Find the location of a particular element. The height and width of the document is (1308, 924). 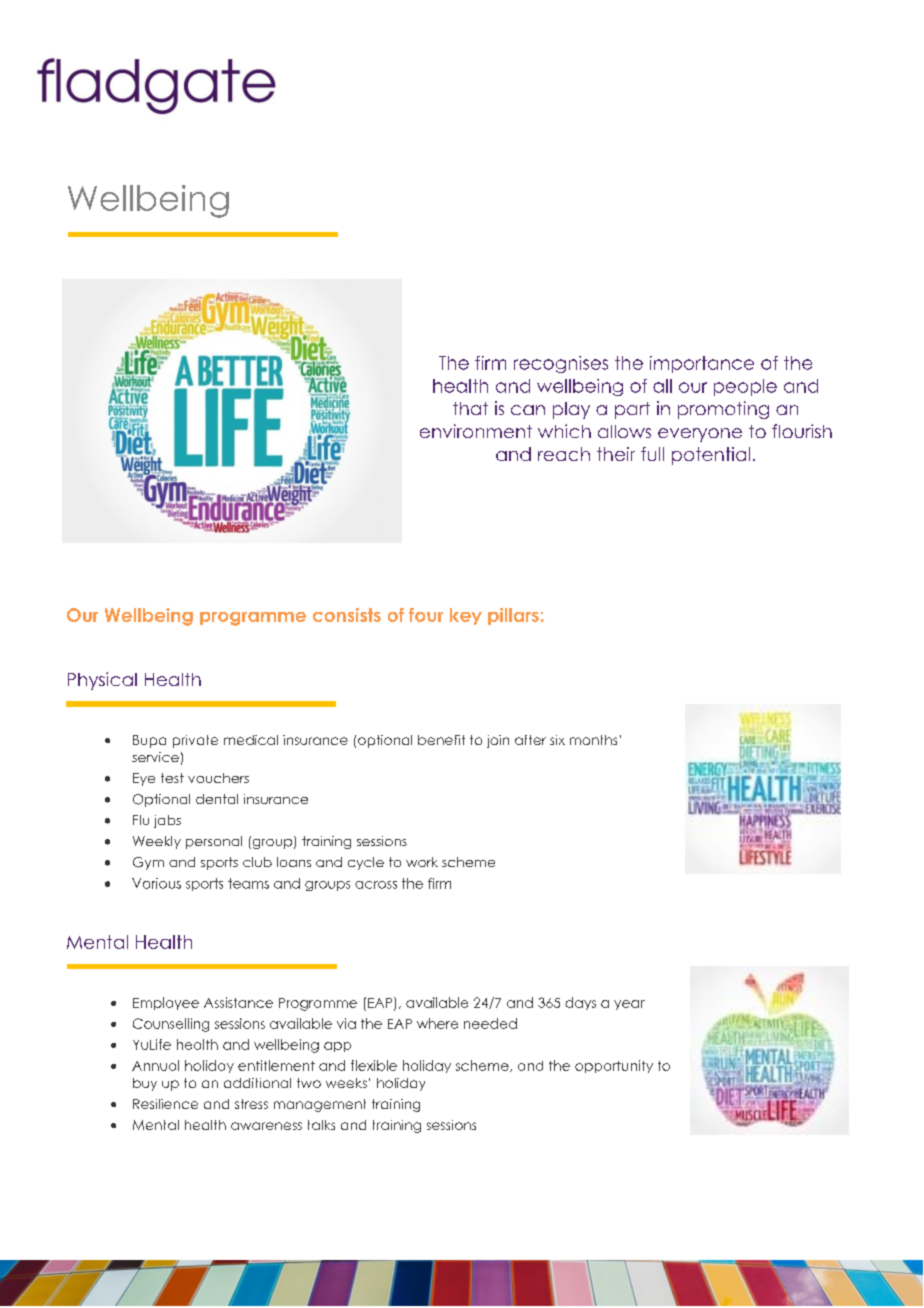

environment is located at coordinates (476, 431).
